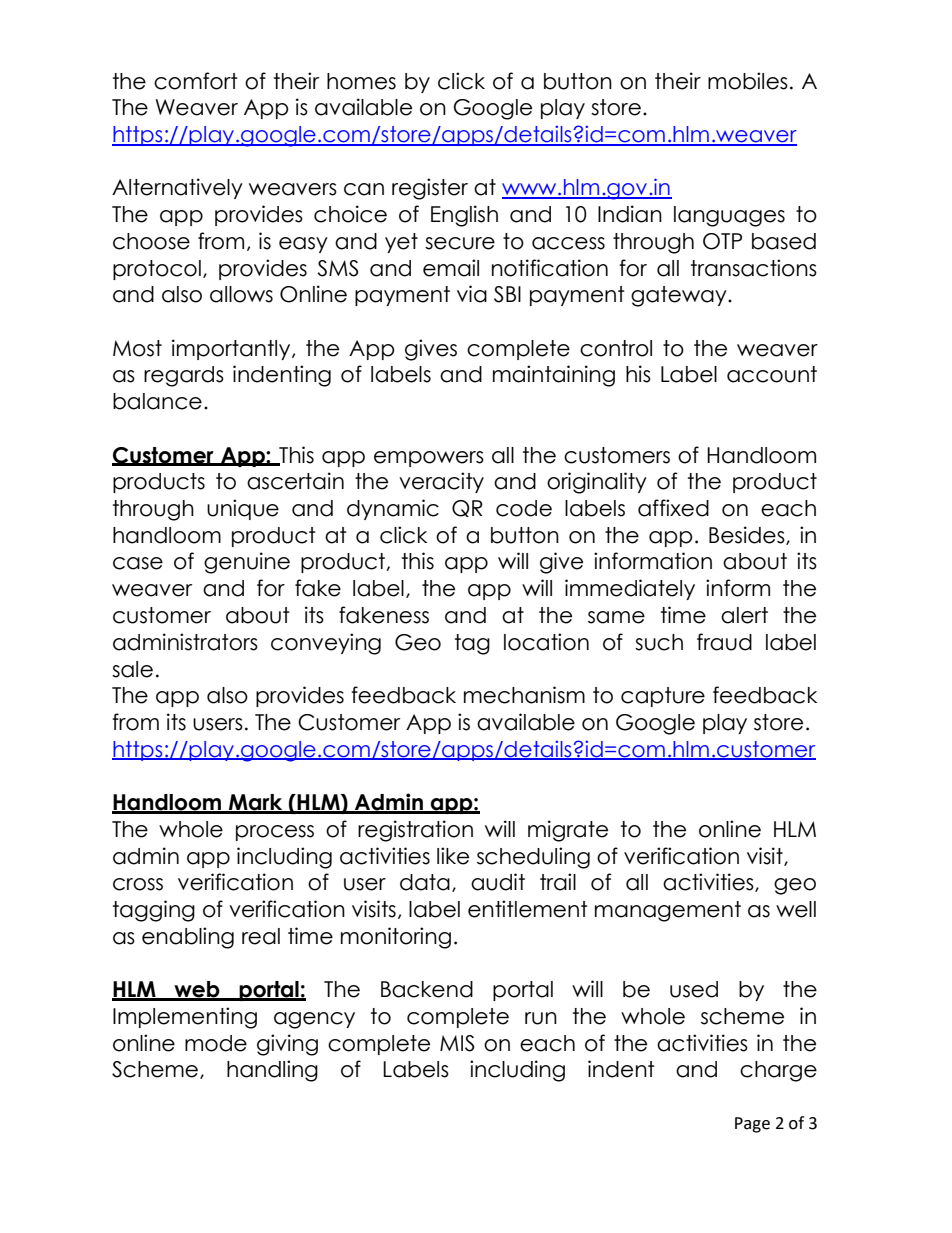  What do you see at coordinates (453, 856) in the document?
I see `like` at bounding box center [453, 856].
